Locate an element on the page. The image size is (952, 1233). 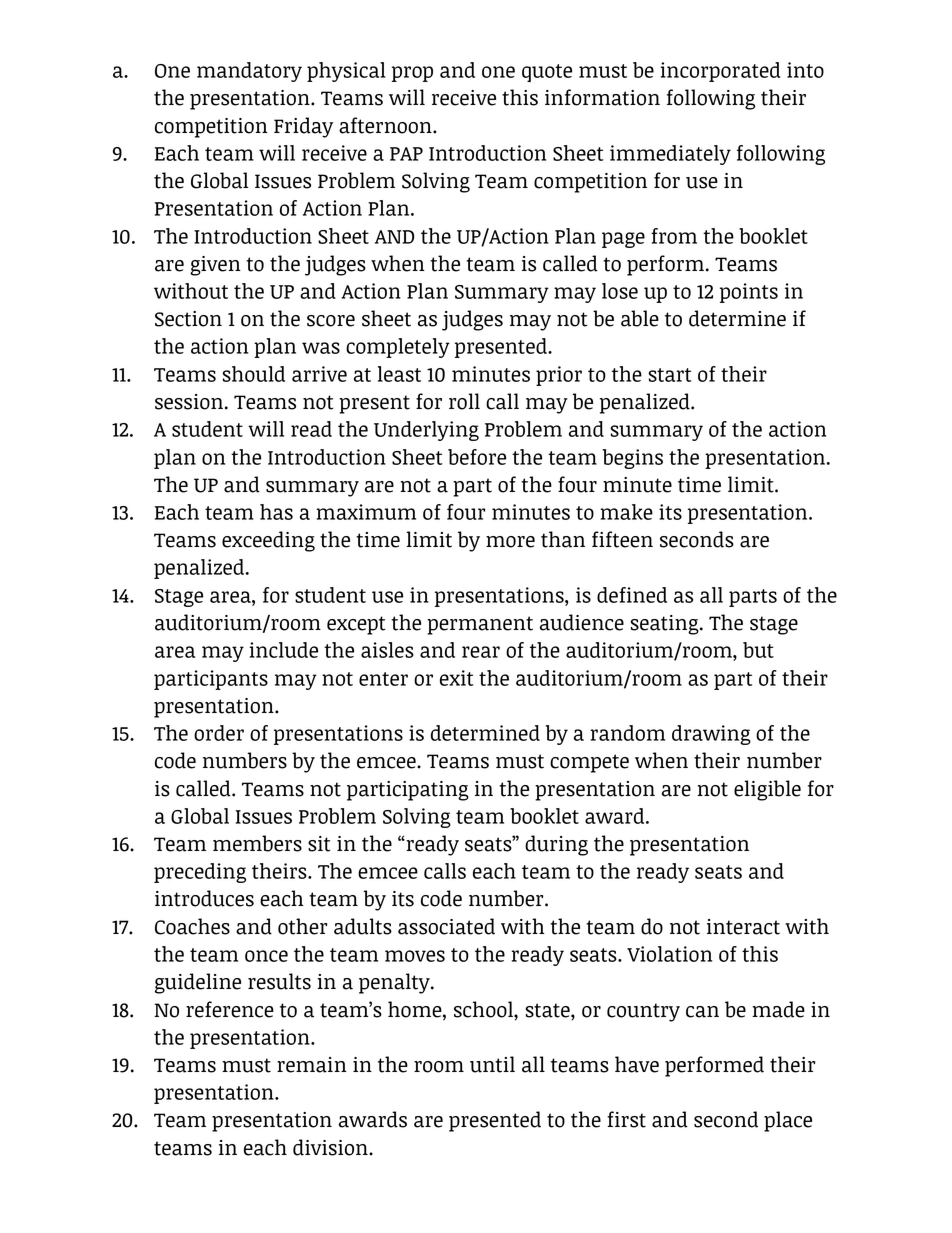
quote is located at coordinates (547, 73).
